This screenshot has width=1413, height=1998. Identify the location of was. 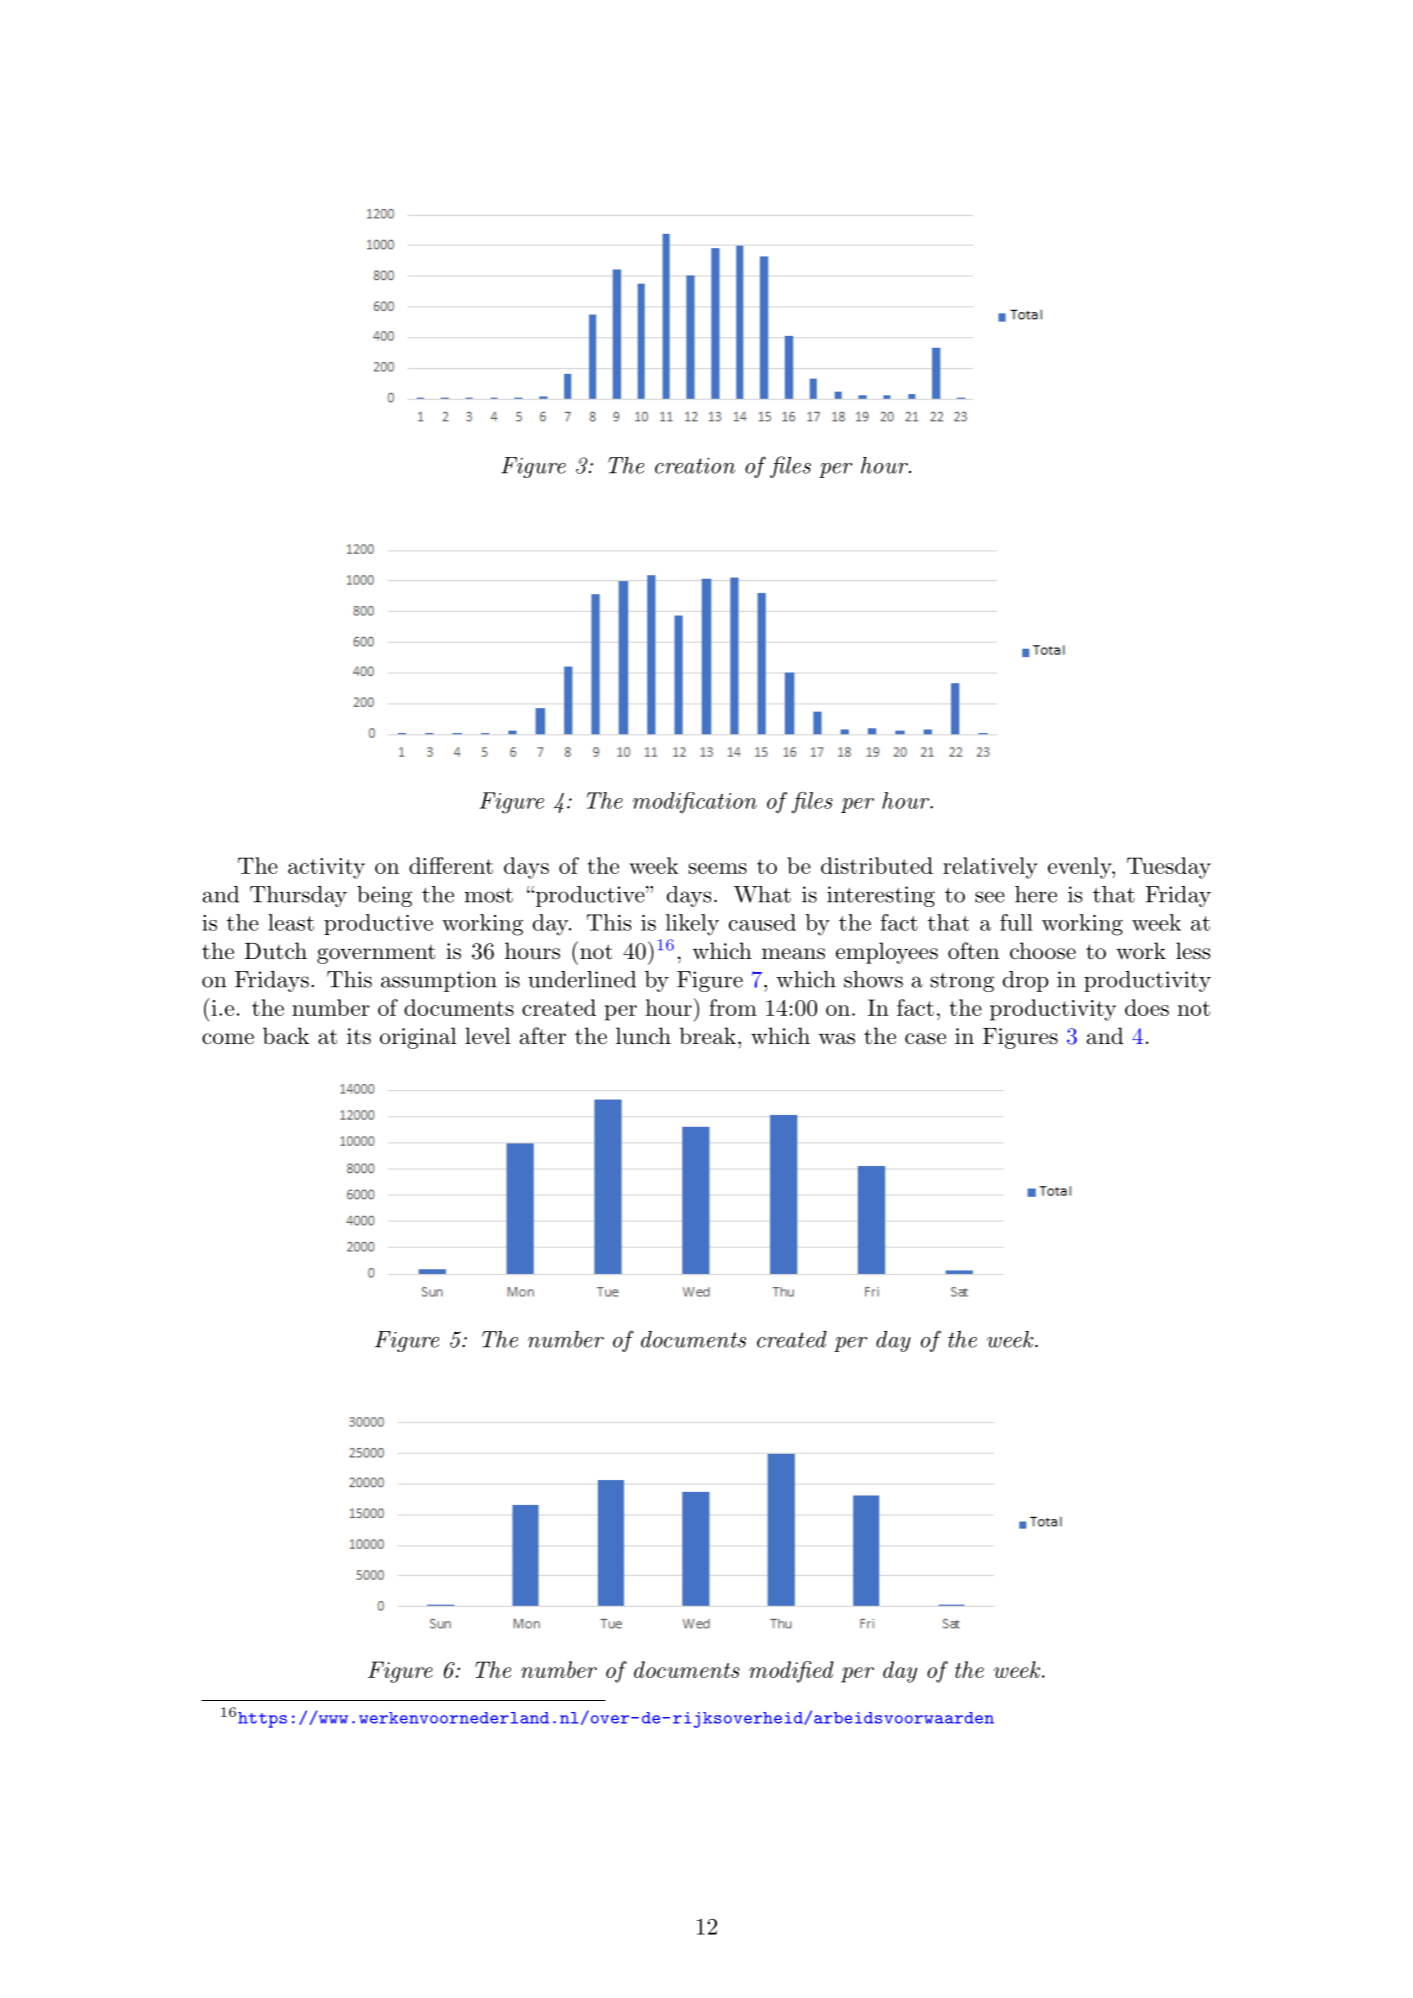
(837, 1039).
